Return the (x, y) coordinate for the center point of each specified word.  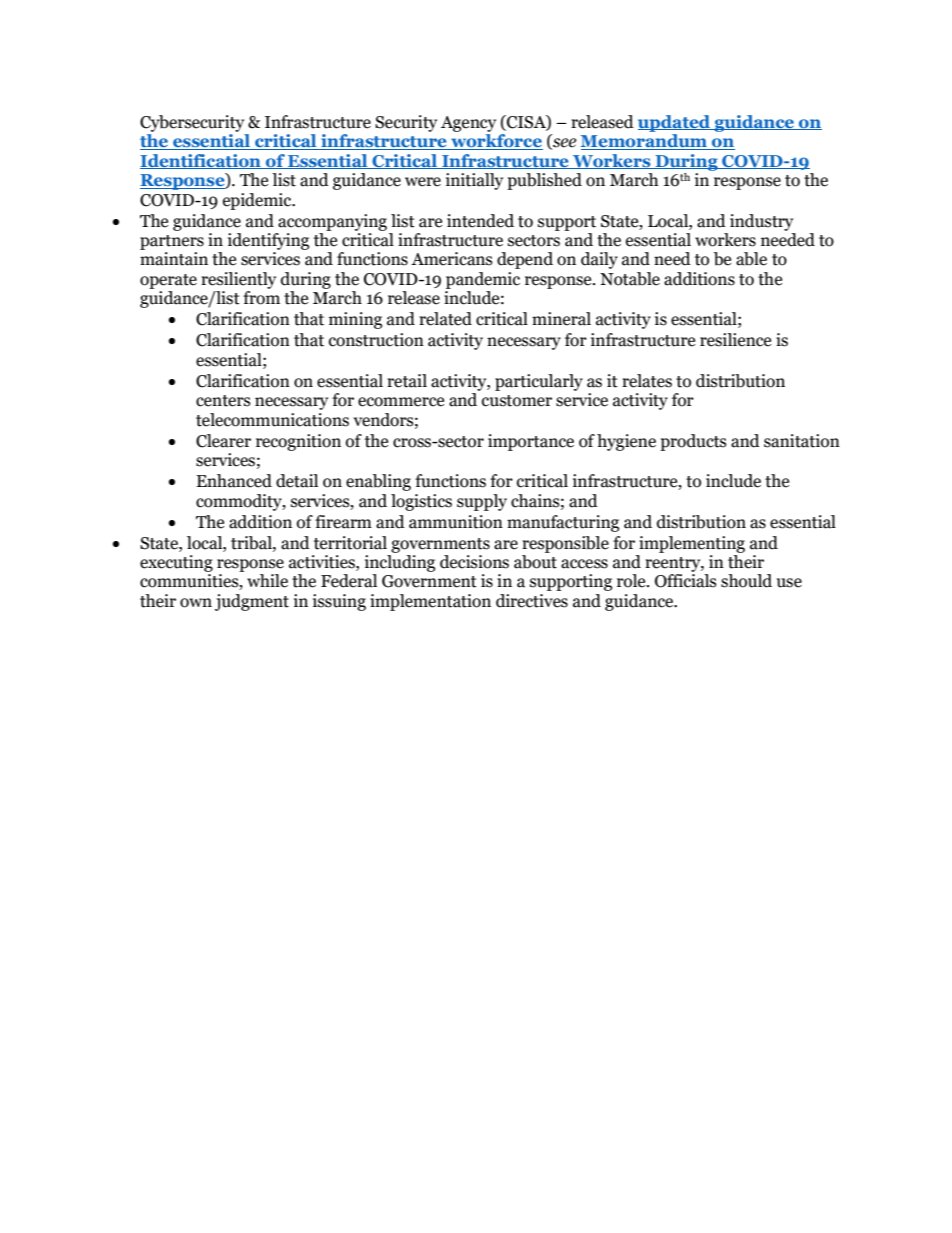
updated (675, 123)
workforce (496, 142)
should (746, 581)
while (267, 581)
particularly (539, 382)
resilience (735, 340)
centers (223, 401)
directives (532, 601)
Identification (201, 161)
